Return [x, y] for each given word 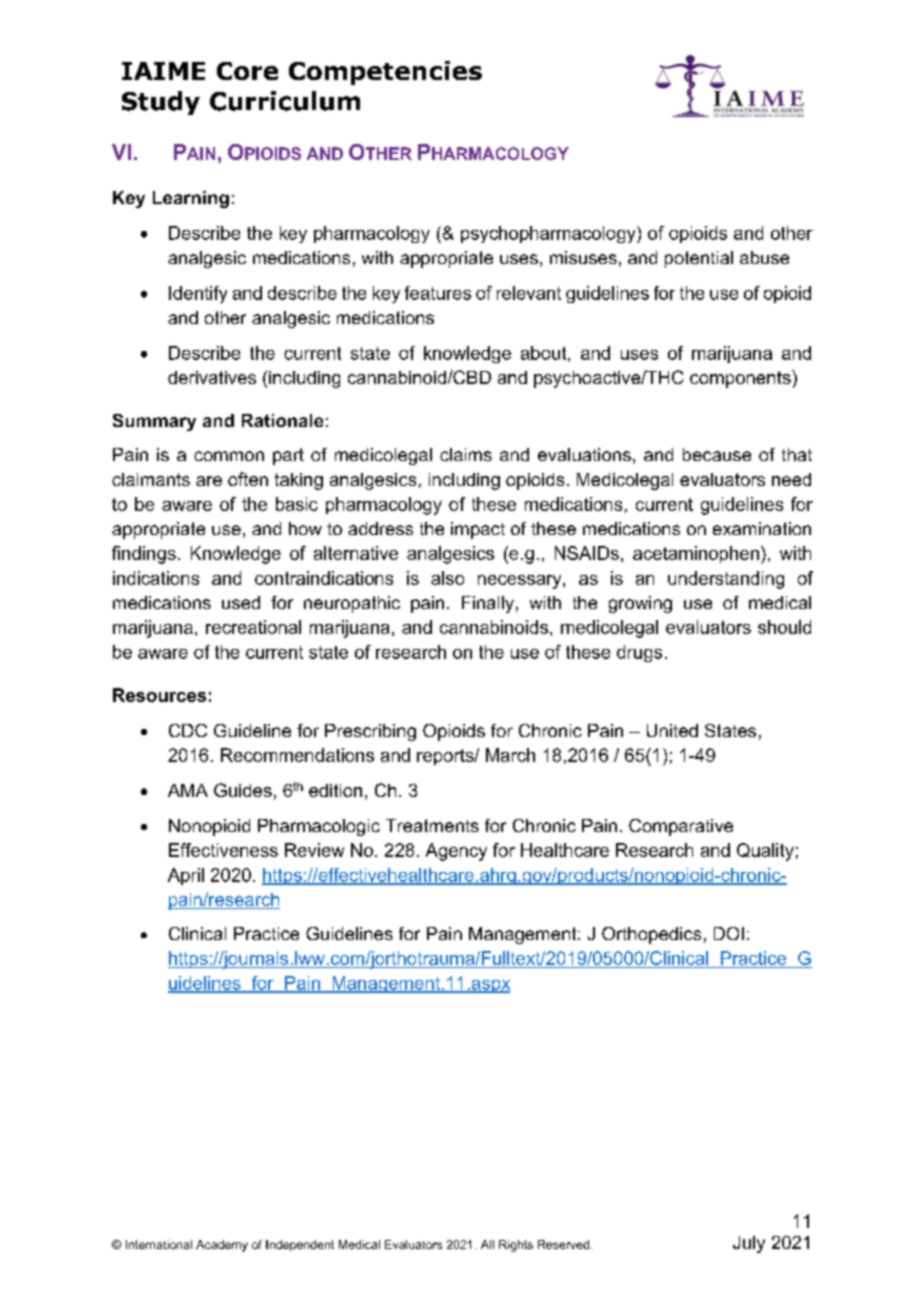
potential [699, 259]
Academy [222, 1246]
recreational [253, 627]
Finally [488, 604]
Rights [516, 1246]
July [749, 1244]
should [784, 627]
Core [247, 71]
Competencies [385, 73]
